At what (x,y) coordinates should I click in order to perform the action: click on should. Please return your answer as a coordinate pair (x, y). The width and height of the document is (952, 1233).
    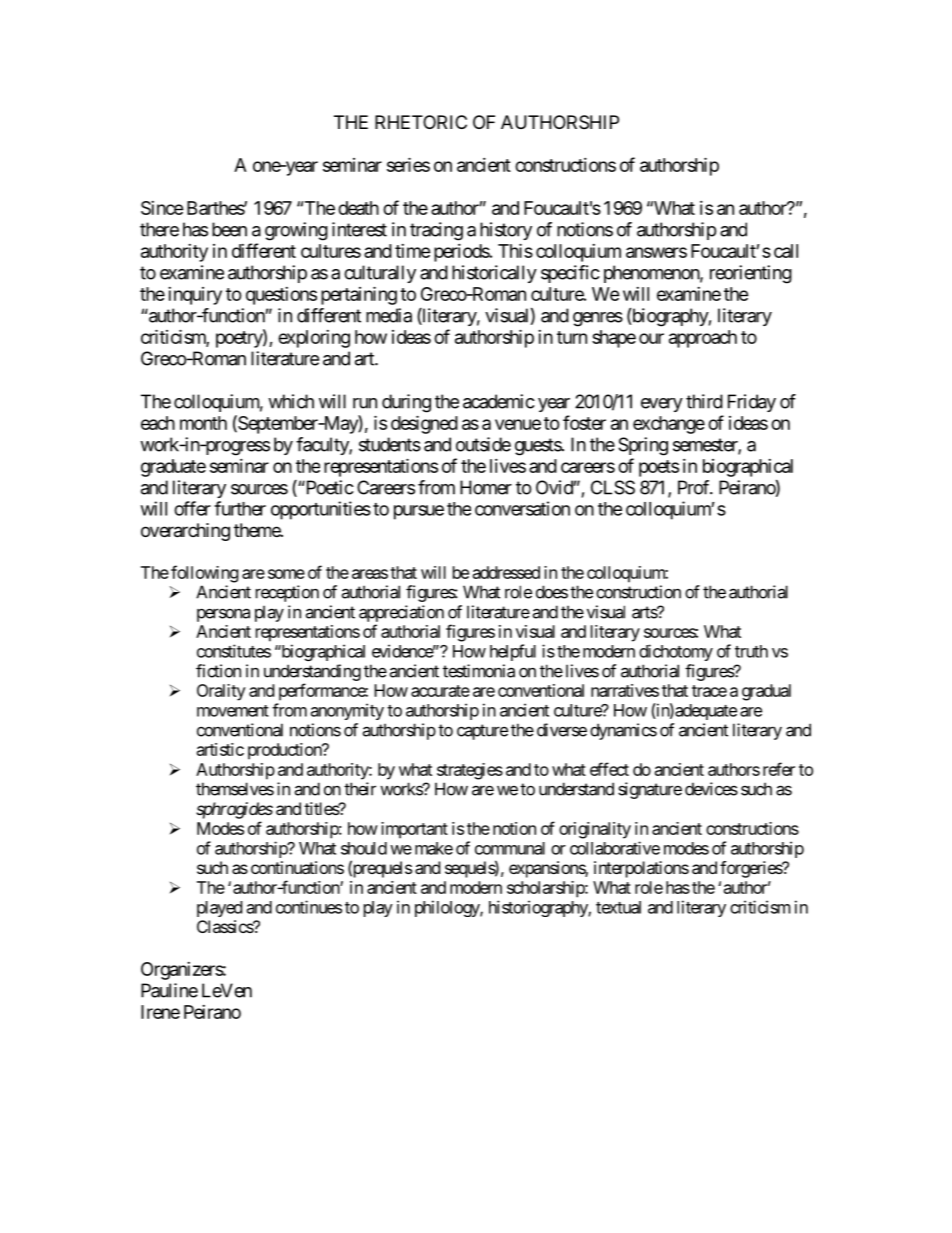
    Looking at the image, I should click on (364, 848).
